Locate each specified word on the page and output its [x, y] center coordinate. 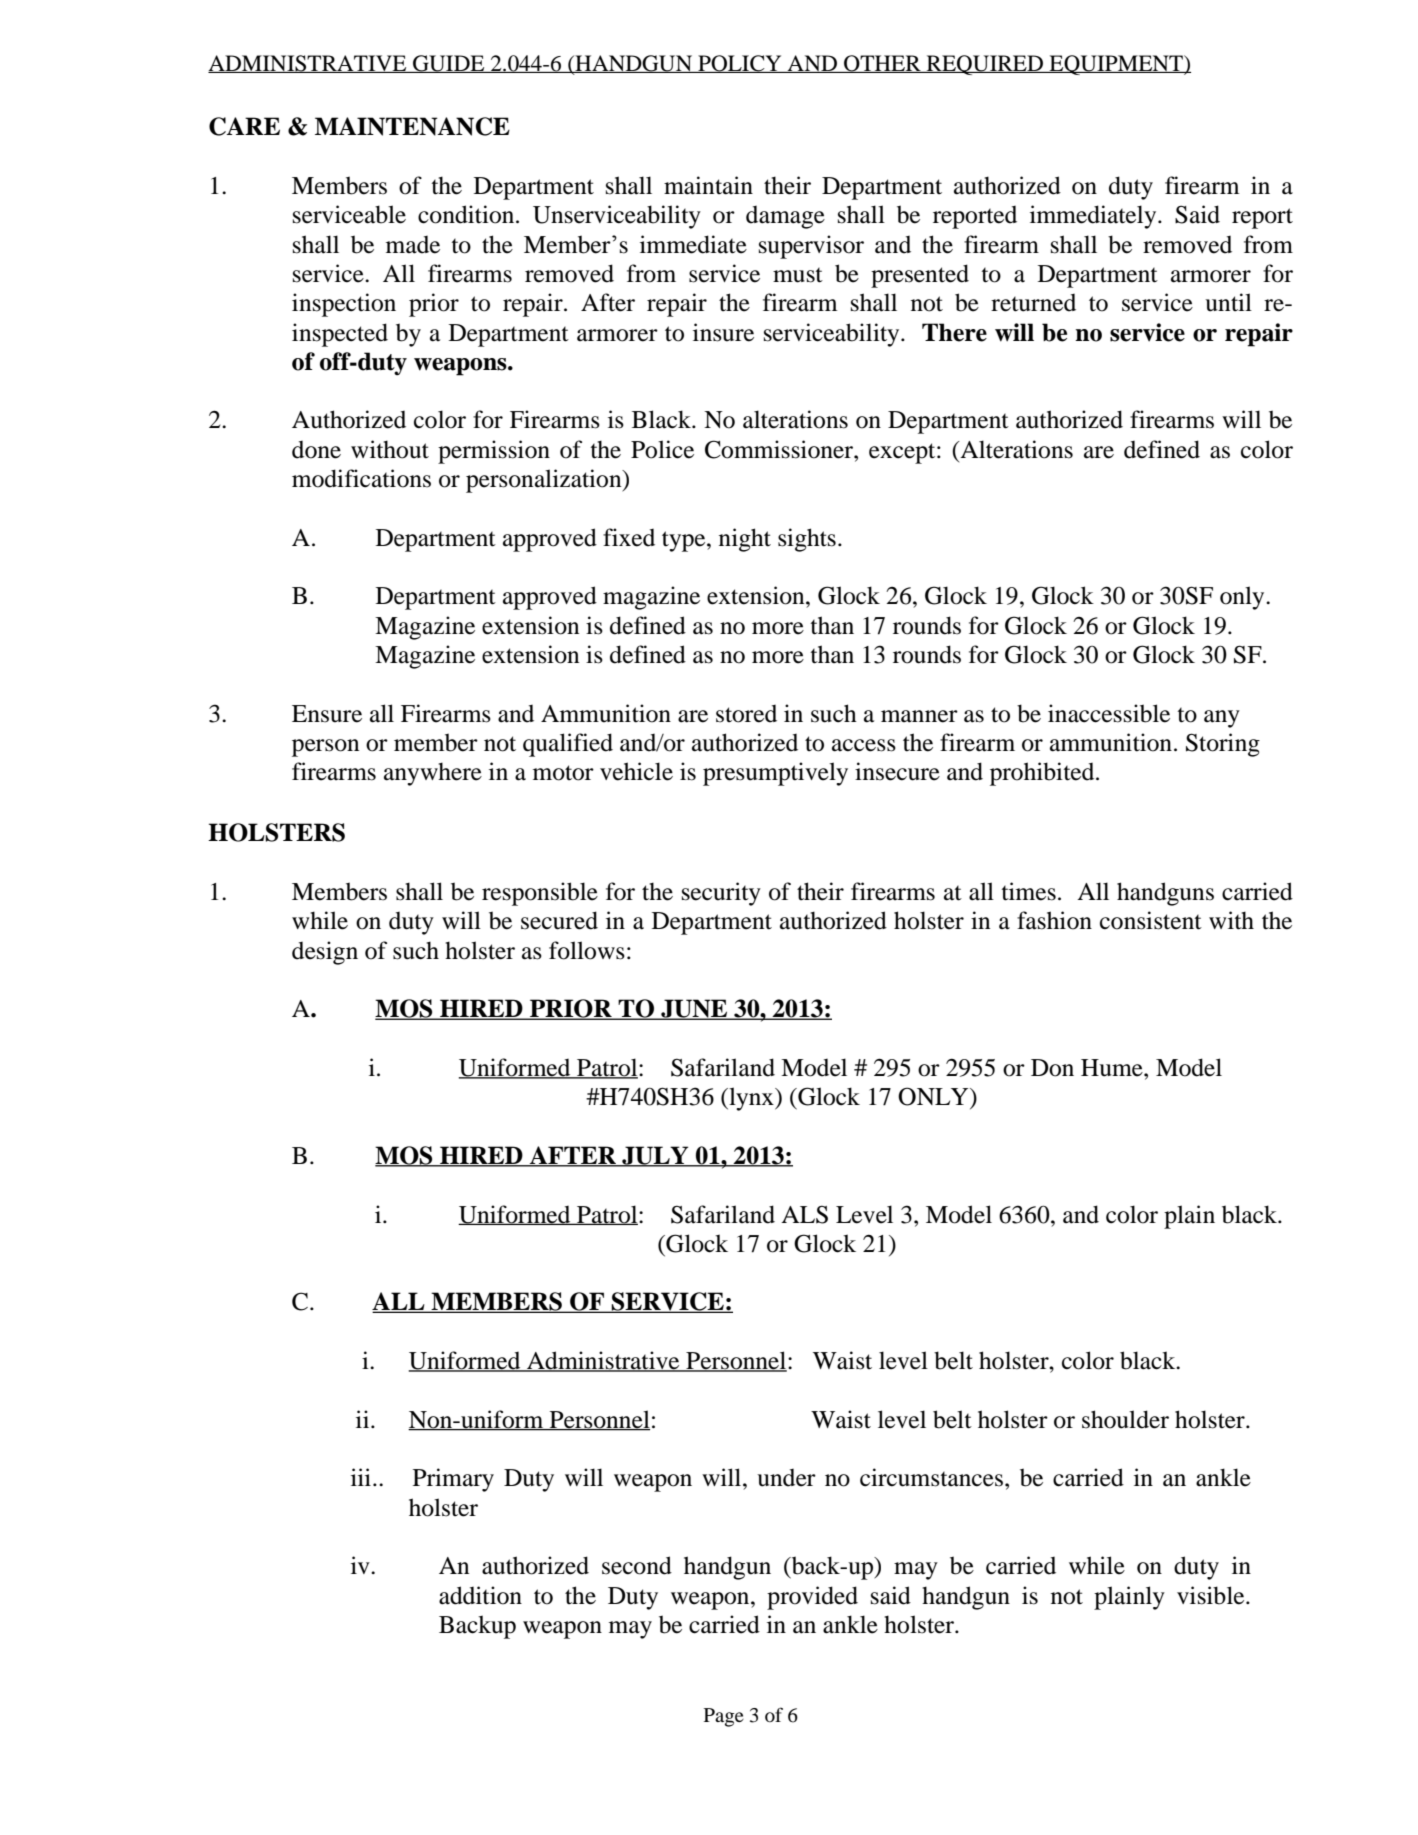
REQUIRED [985, 65]
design [325, 953]
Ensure [327, 714]
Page [724, 1717]
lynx [751, 1099]
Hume [1113, 1068]
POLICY [740, 64]
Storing [1223, 745]
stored [746, 714]
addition [480, 1595]
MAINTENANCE [412, 126]
